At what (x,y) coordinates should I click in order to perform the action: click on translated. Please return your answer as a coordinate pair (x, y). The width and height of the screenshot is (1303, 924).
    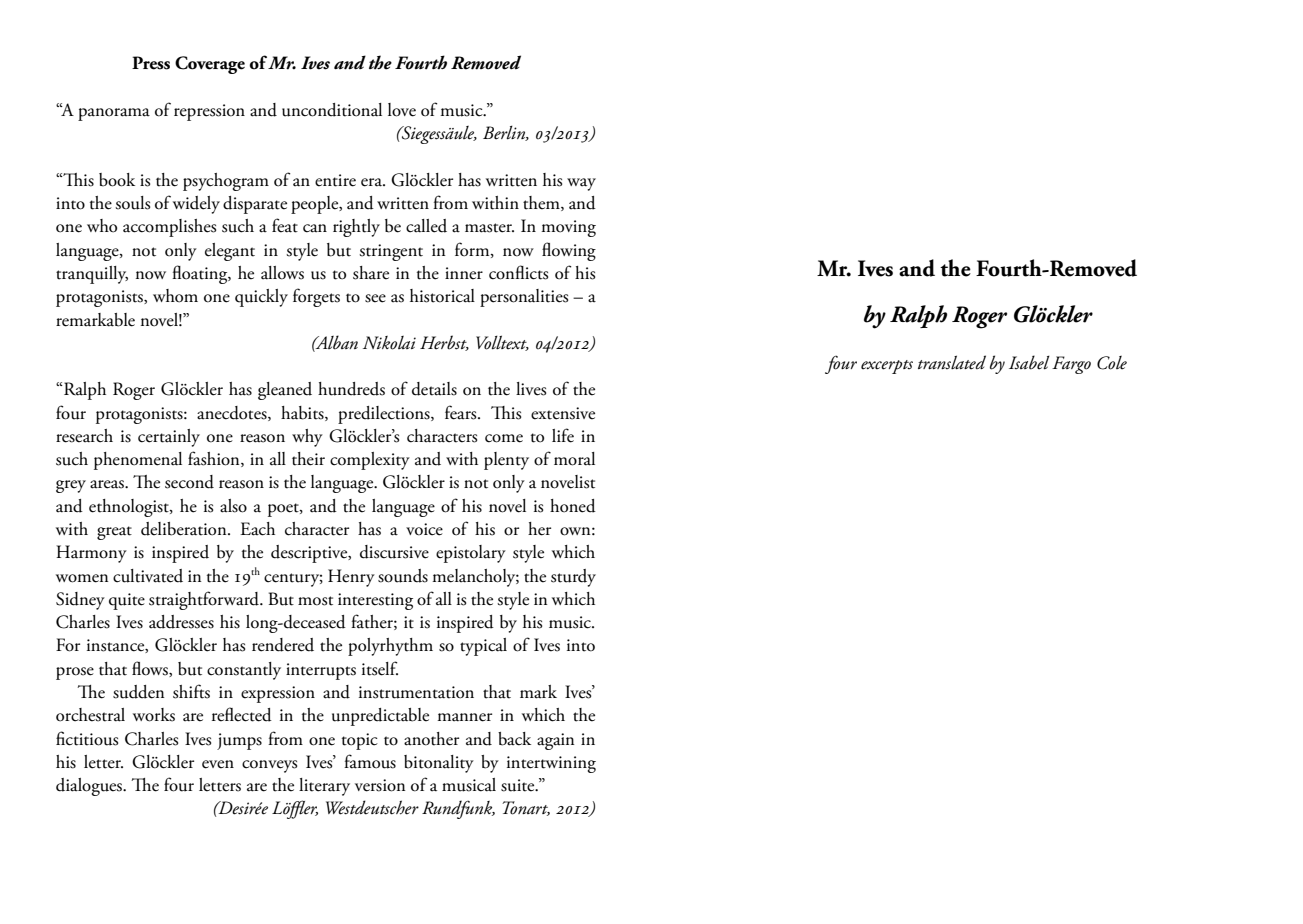
    Looking at the image, I should click on (952, 362).
